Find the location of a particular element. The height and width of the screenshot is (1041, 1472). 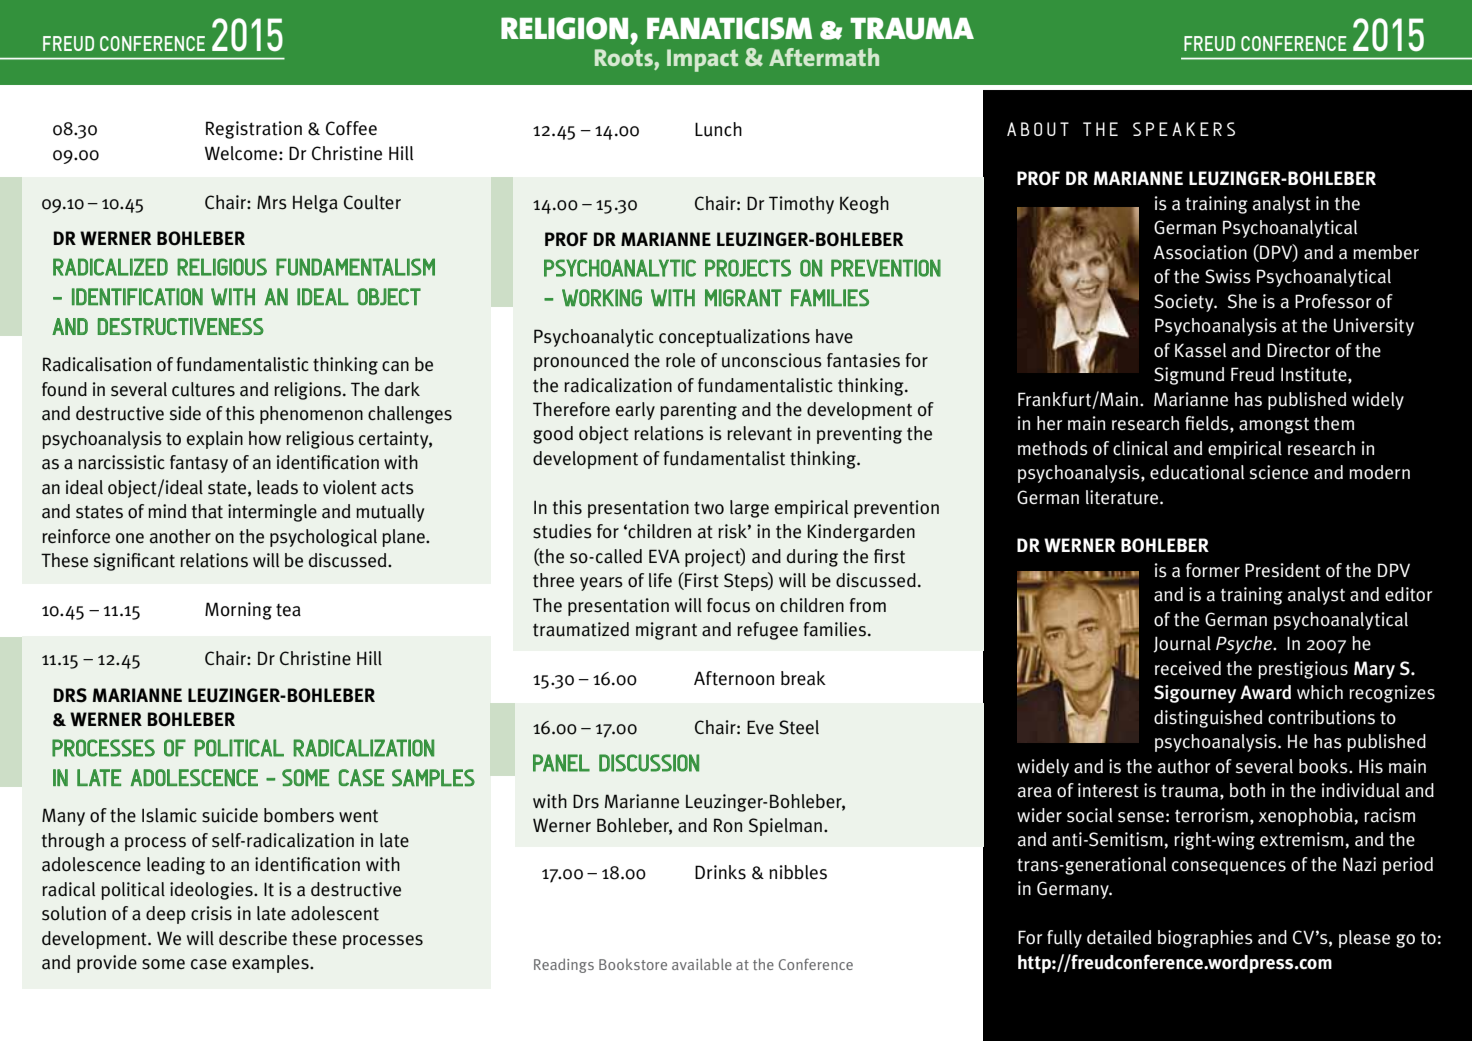

available is located at coordinates (702, 964).
